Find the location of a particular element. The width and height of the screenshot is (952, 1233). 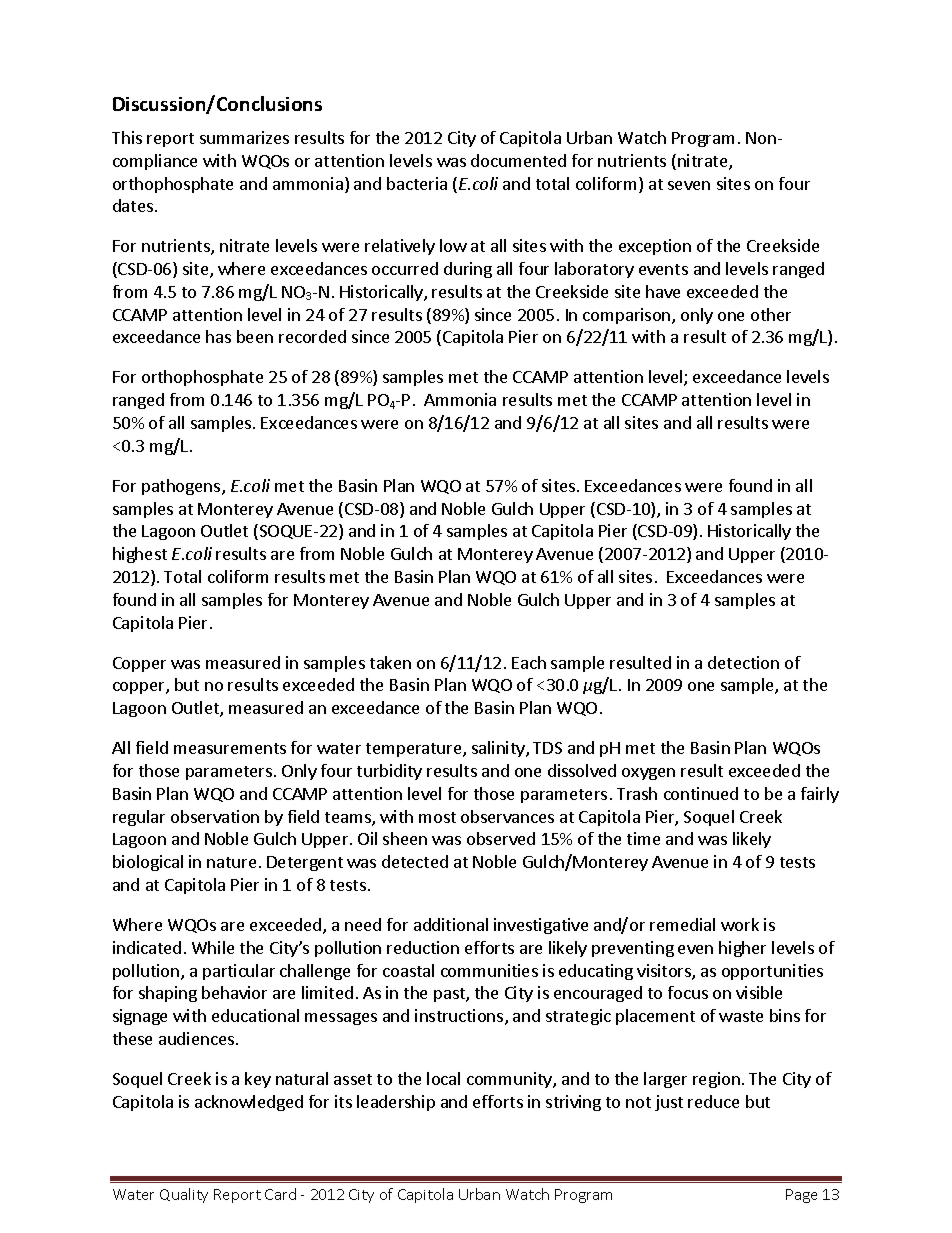

documented is located at coordinates (518, 160).
